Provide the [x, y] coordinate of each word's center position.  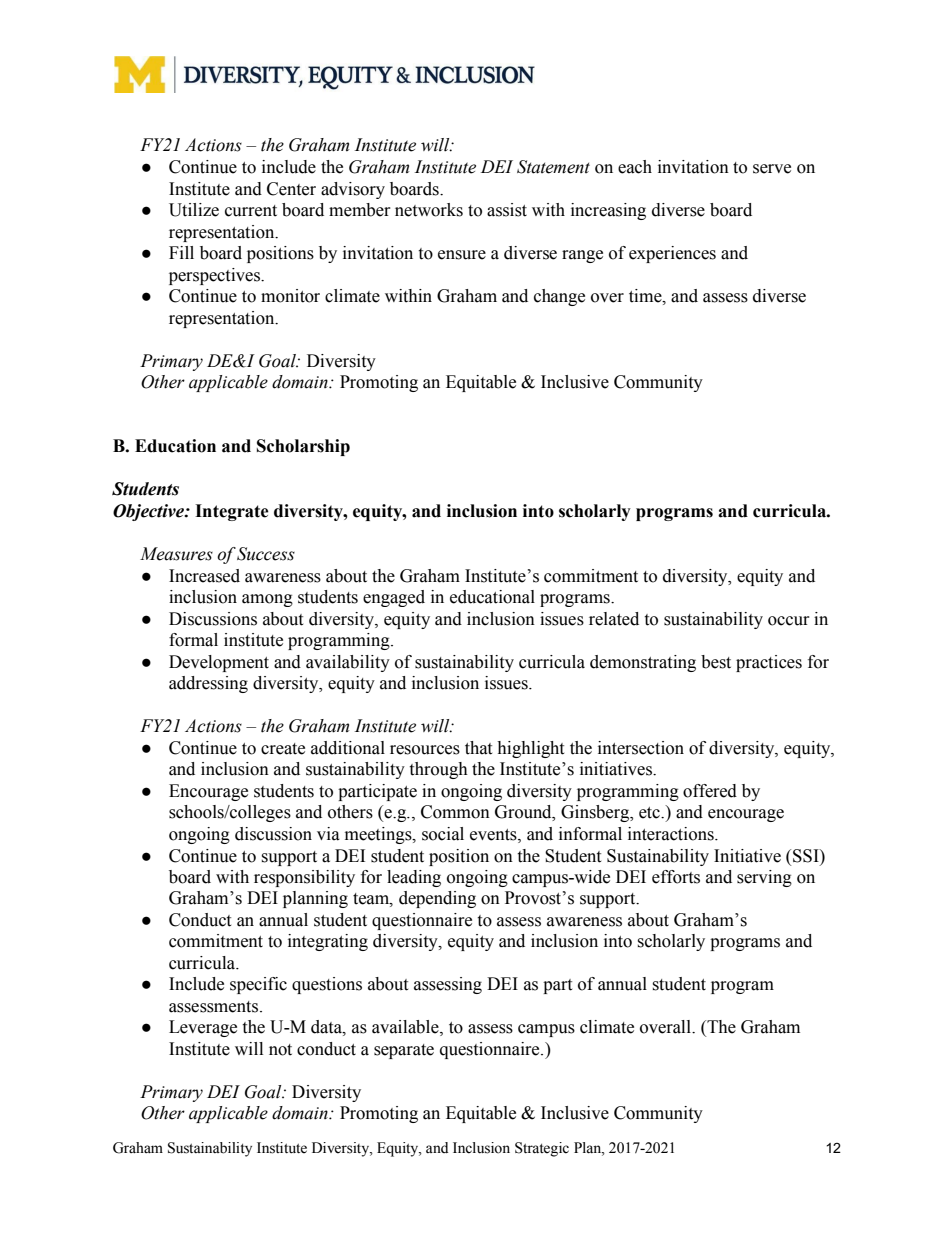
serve [772, 169]
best [716, 662]
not [280, 1050]
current [251, 211]
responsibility [304, 878]
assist [507, 210]
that [478, 748]
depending [437, 899]
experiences [672, 254]
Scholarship [303, 447]
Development [219, 663]
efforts [676, 877]
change [559, 297]
